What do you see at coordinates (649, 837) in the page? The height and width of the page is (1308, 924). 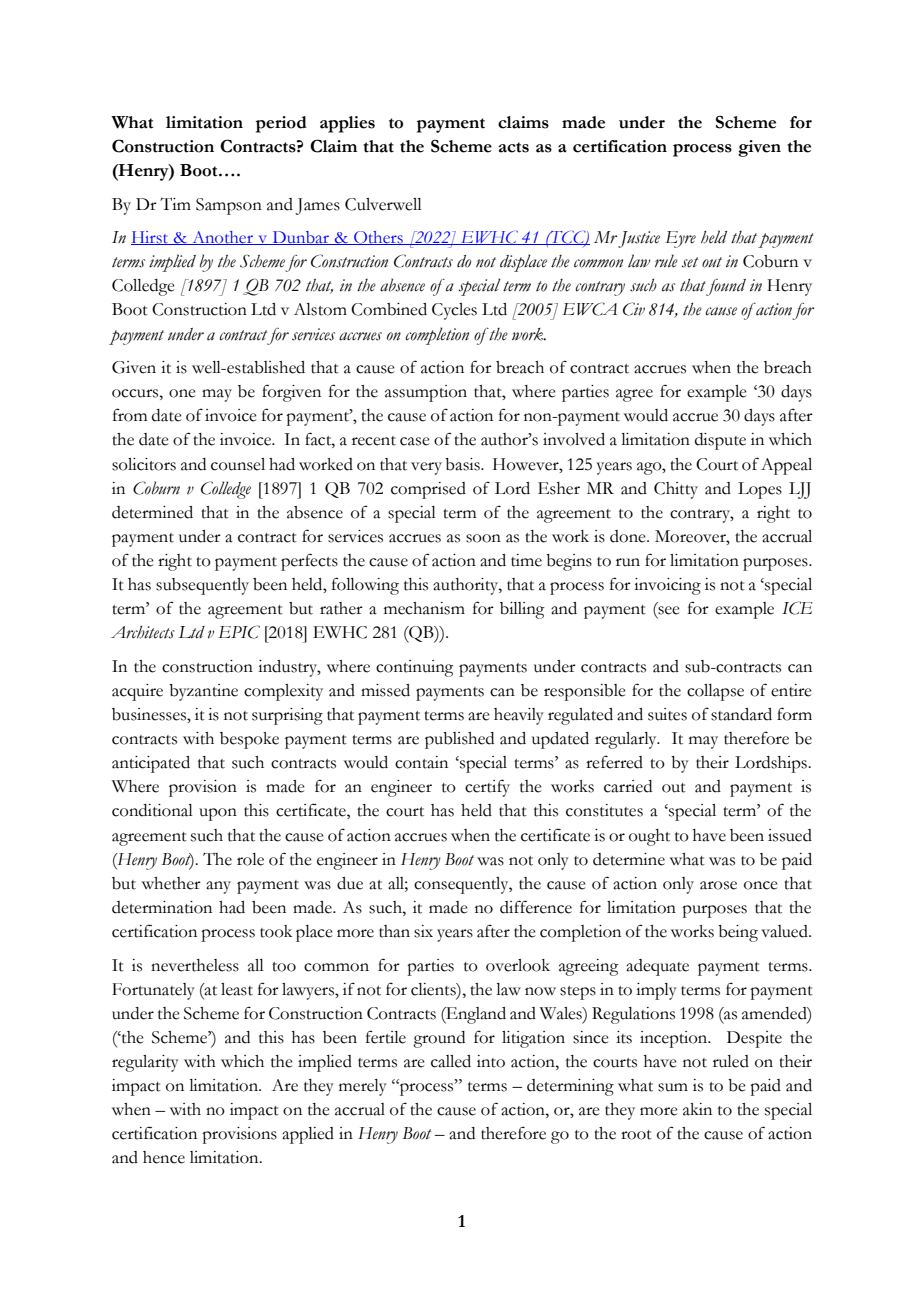 I see `ought` at bounding box center [649, 837].
